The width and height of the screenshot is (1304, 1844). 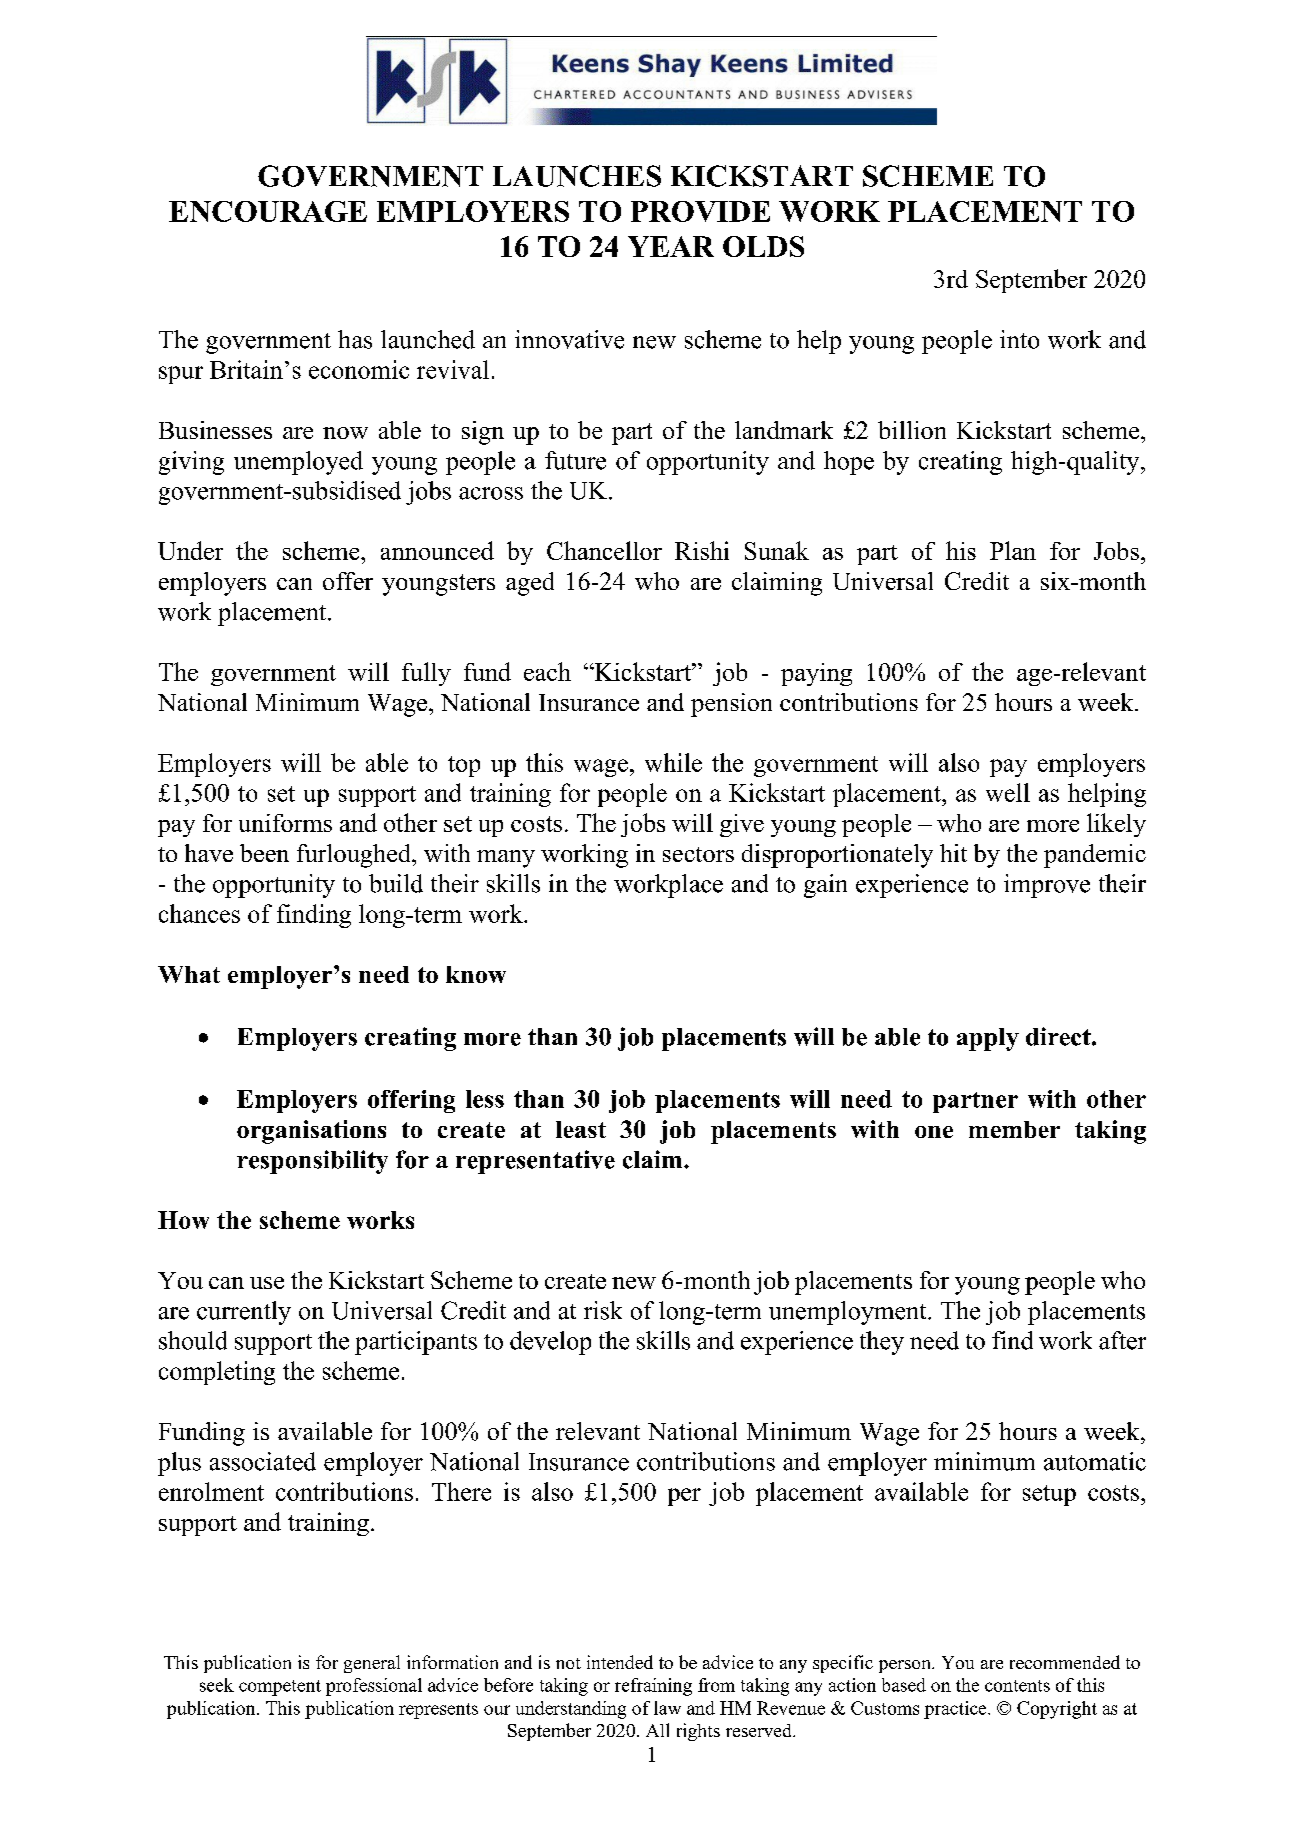 What do you see at coordinates (698, 854) in the screenshot?
I see `sectors` at bounding box center [698, 854].
